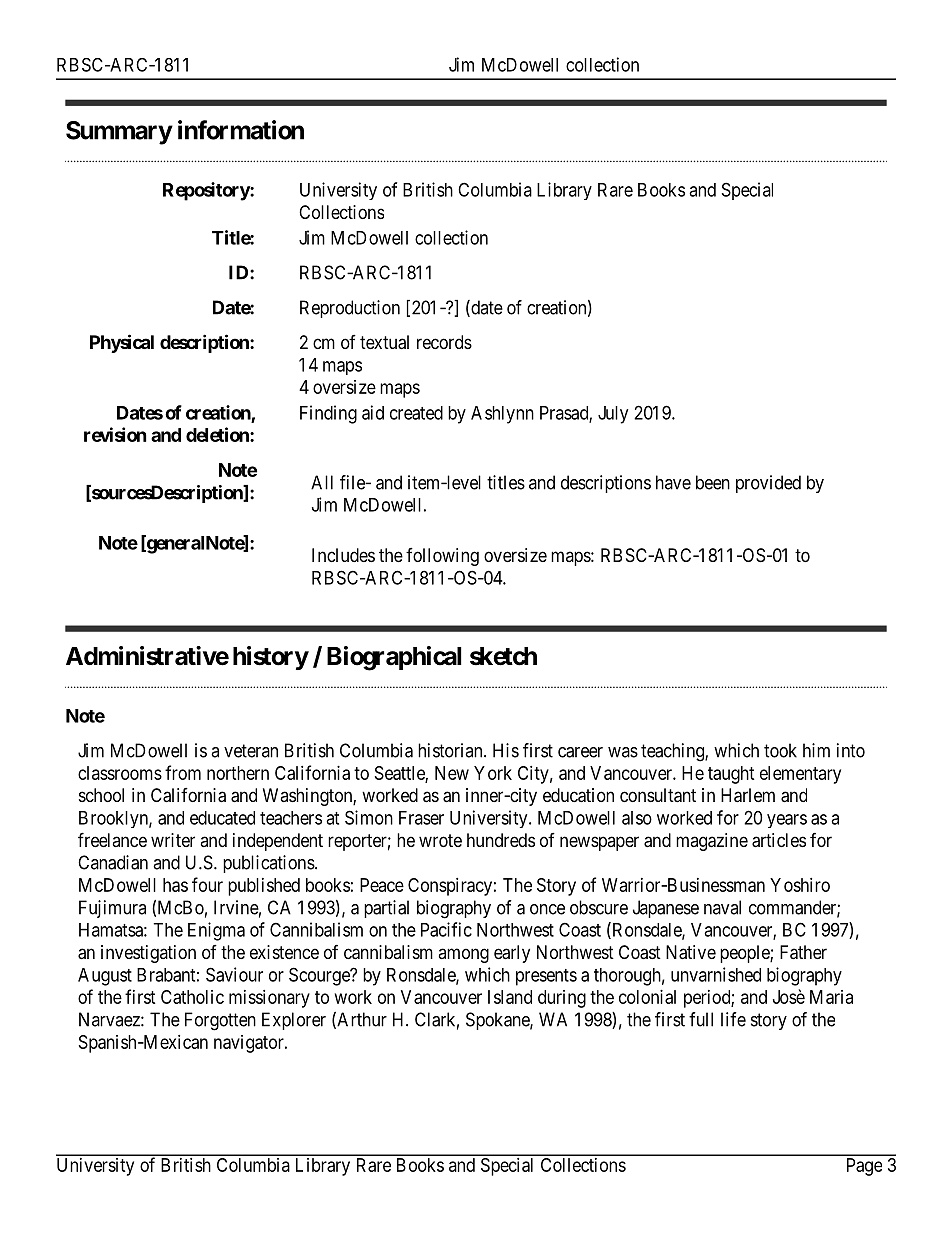 The image size is (952, 1233). I want to click on navigator, so click(250, 1044).
